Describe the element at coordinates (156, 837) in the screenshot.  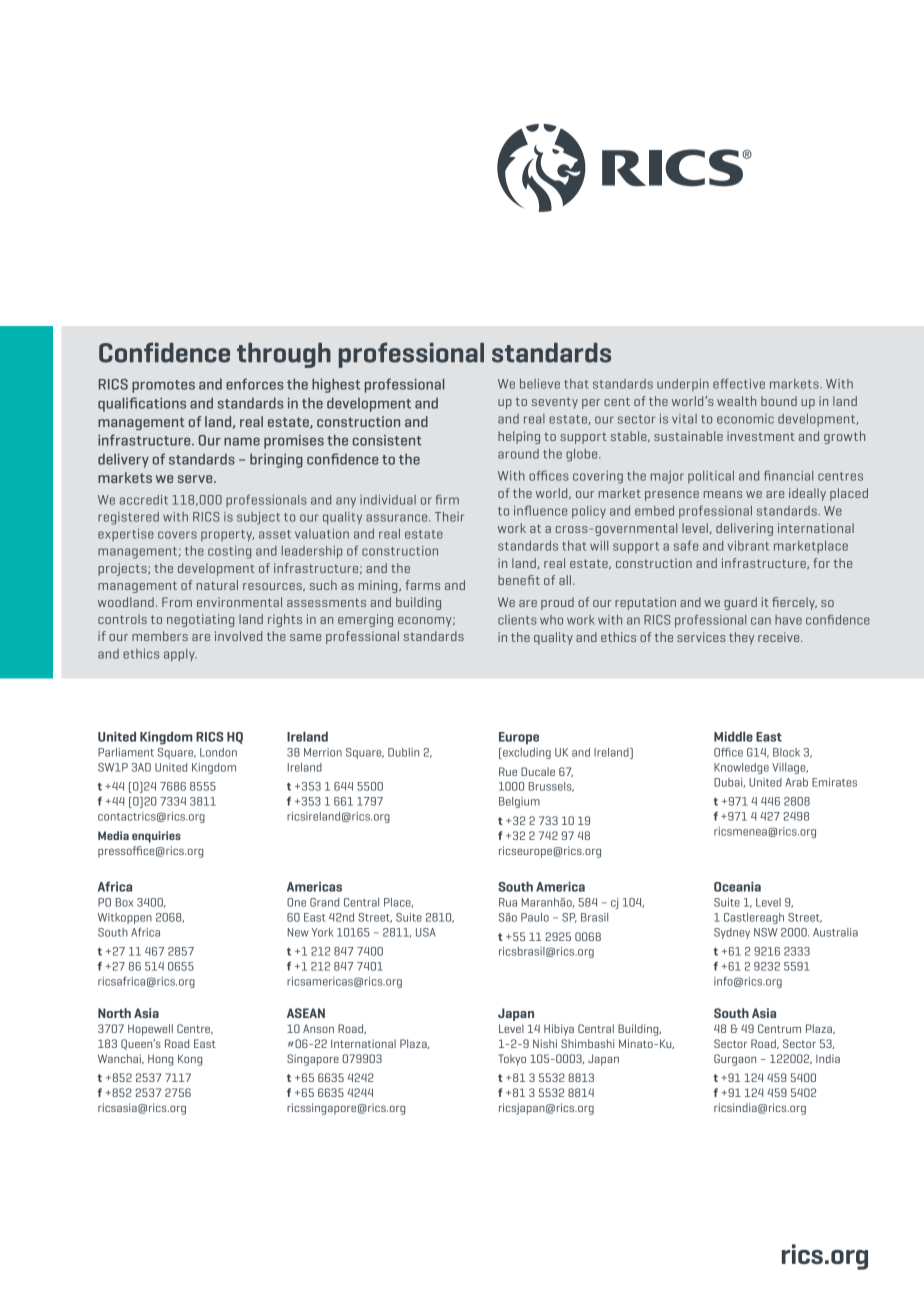
I see `enquiries` at that location.
